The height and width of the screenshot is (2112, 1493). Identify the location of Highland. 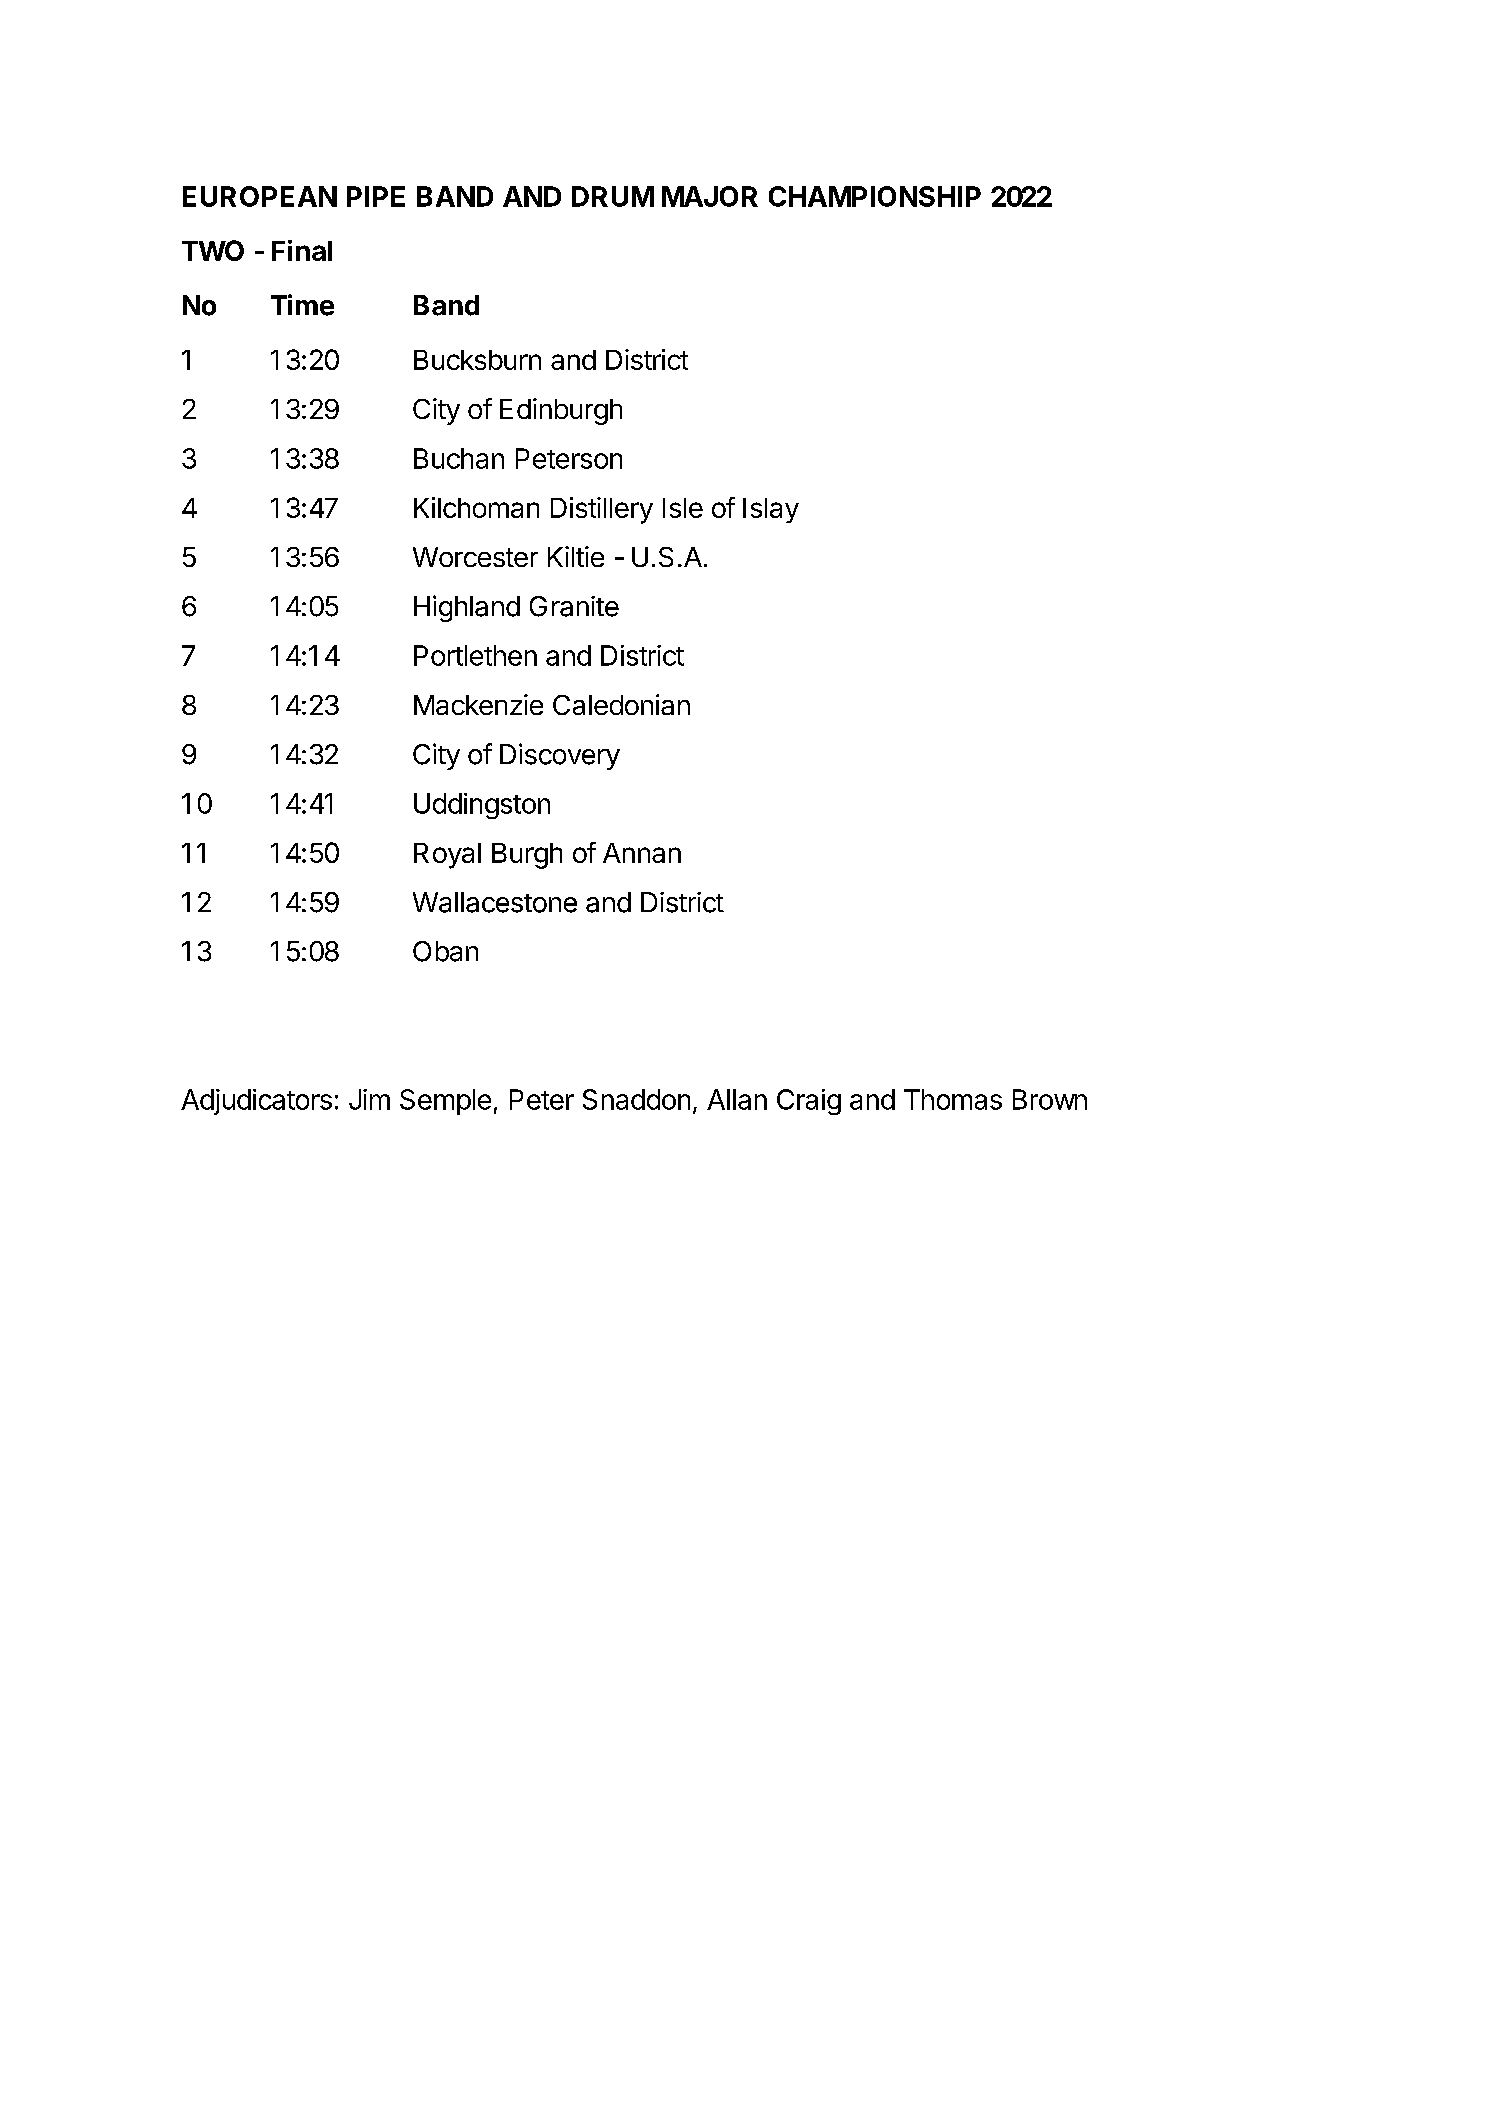
(467, 608).
